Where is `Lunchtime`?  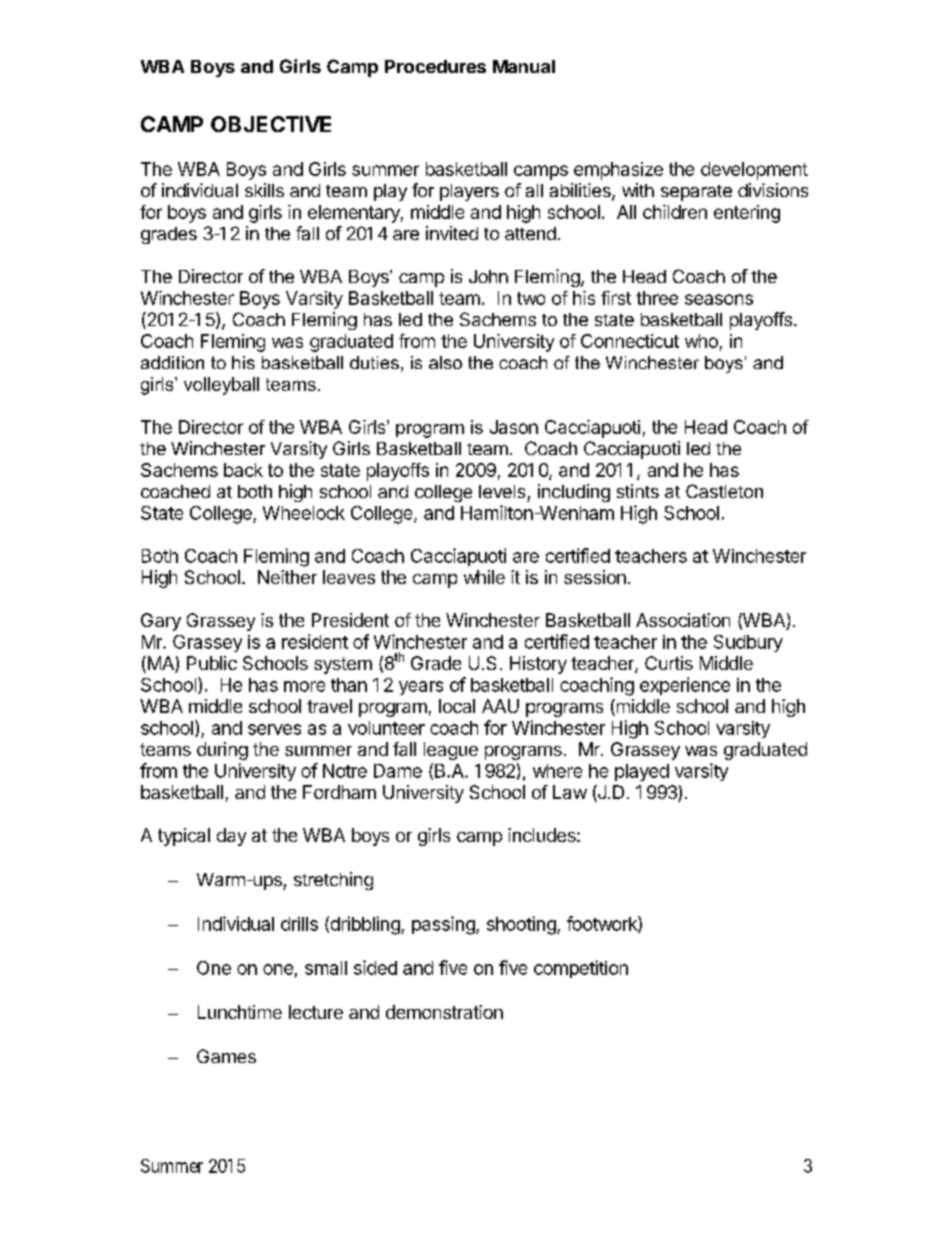 Lunchtime is located at coordinates (240, 1012).
